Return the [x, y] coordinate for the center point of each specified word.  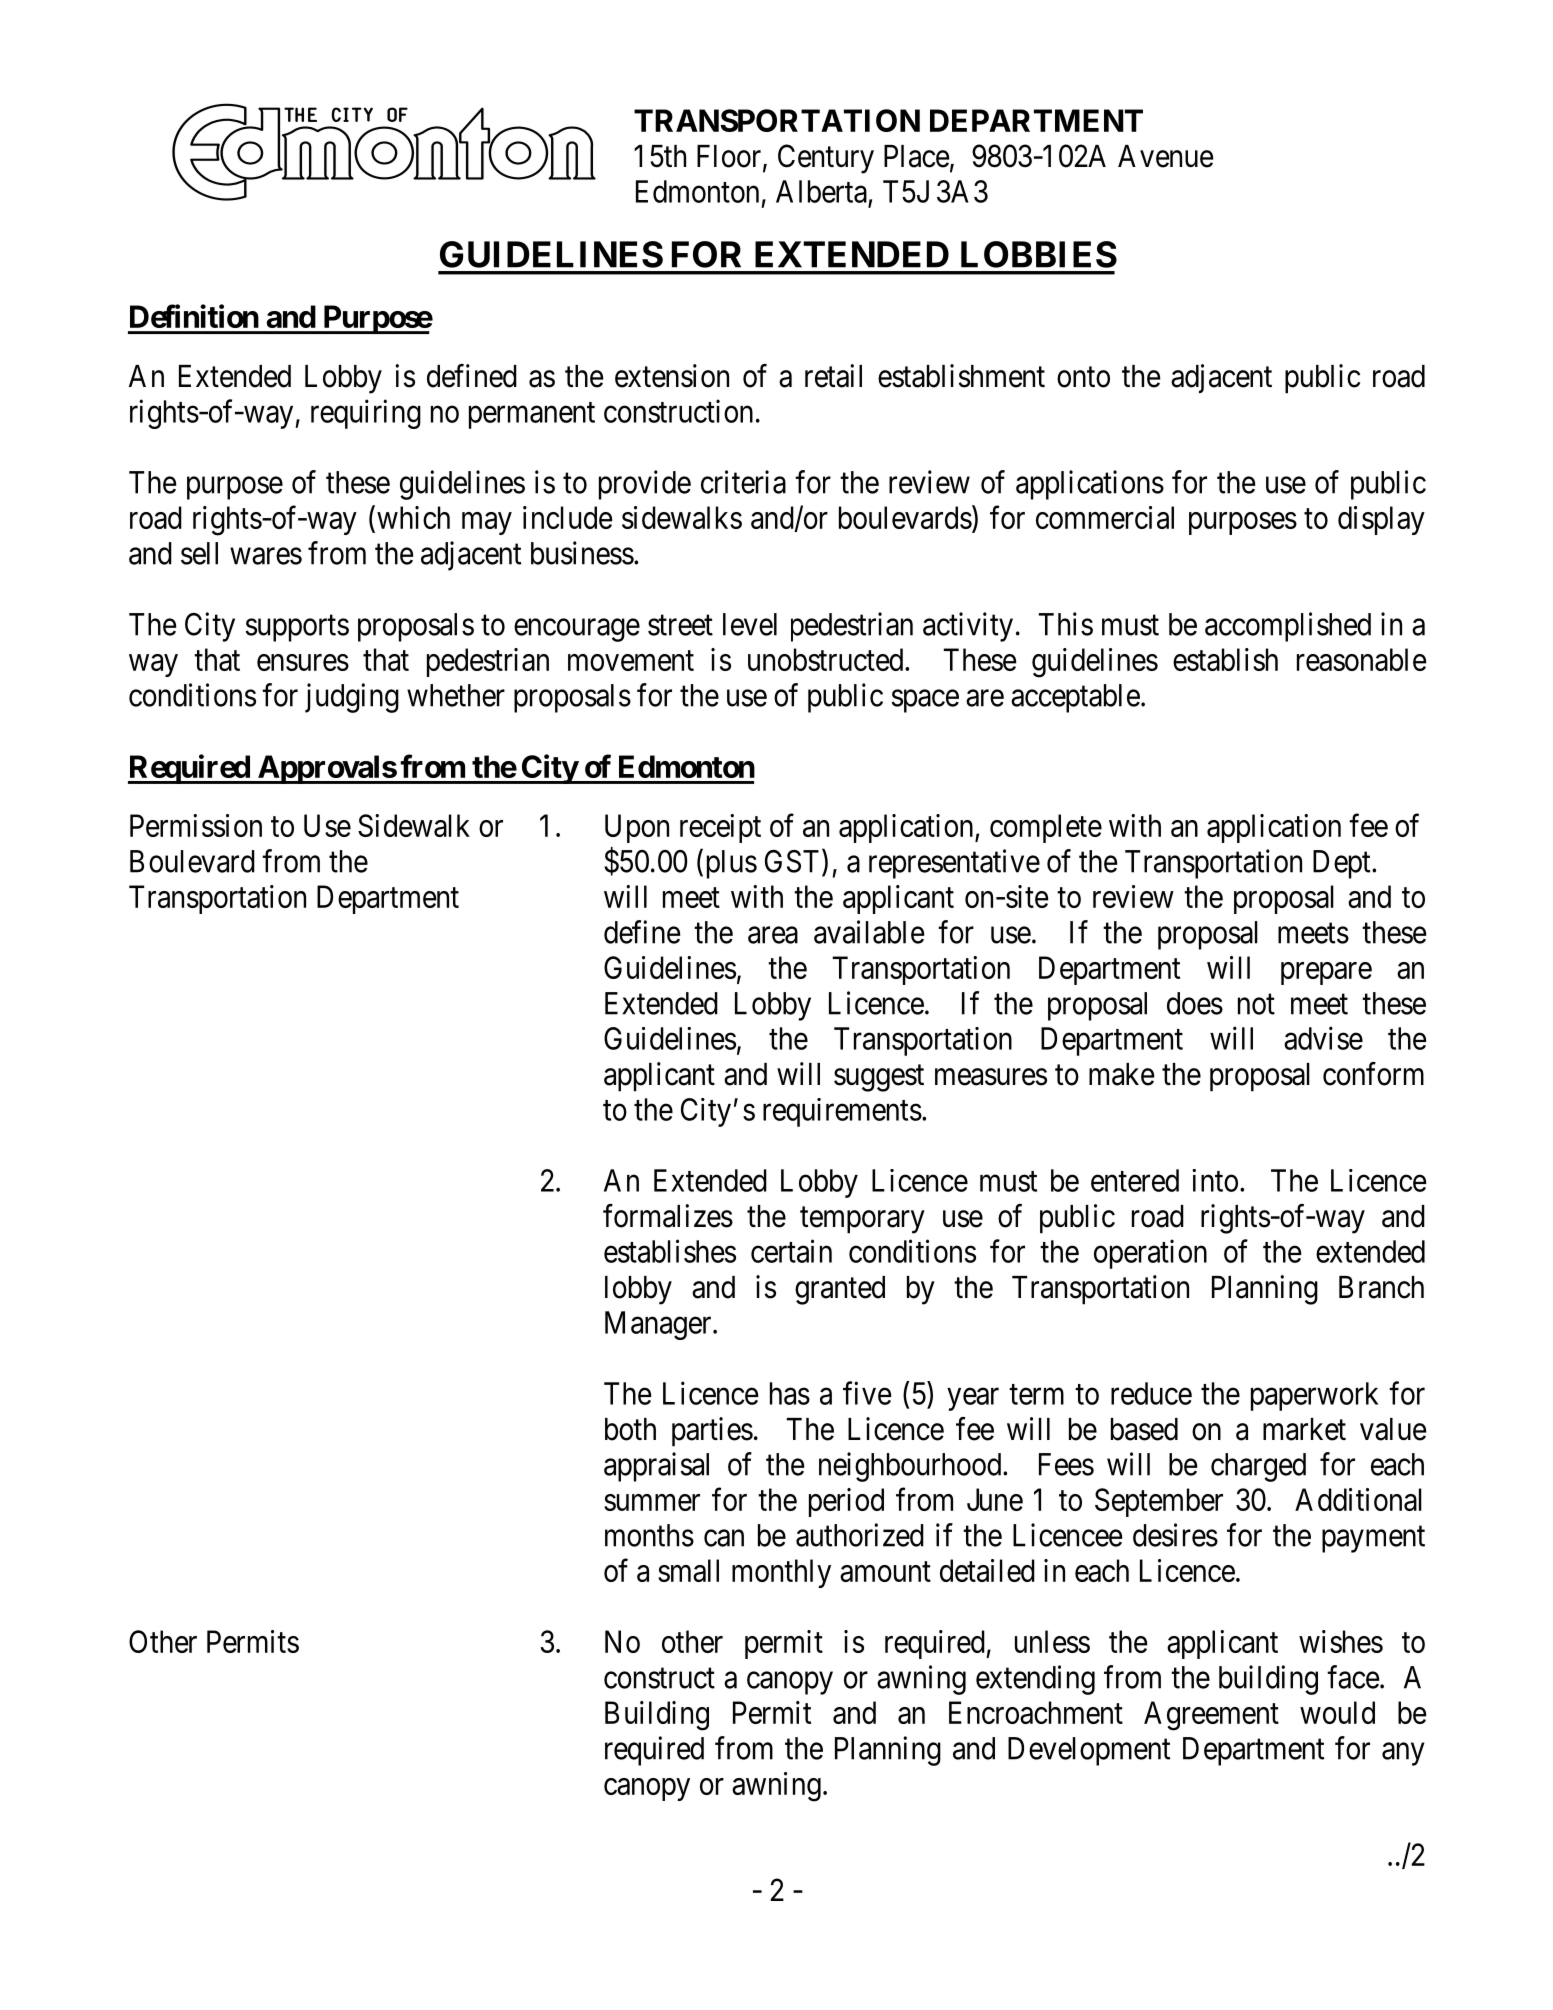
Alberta [821, 191]
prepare [1326, 973]
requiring [366, 414]
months [649, 1535]
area [773, 935]
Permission [196, 825]
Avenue [1166, 156]
